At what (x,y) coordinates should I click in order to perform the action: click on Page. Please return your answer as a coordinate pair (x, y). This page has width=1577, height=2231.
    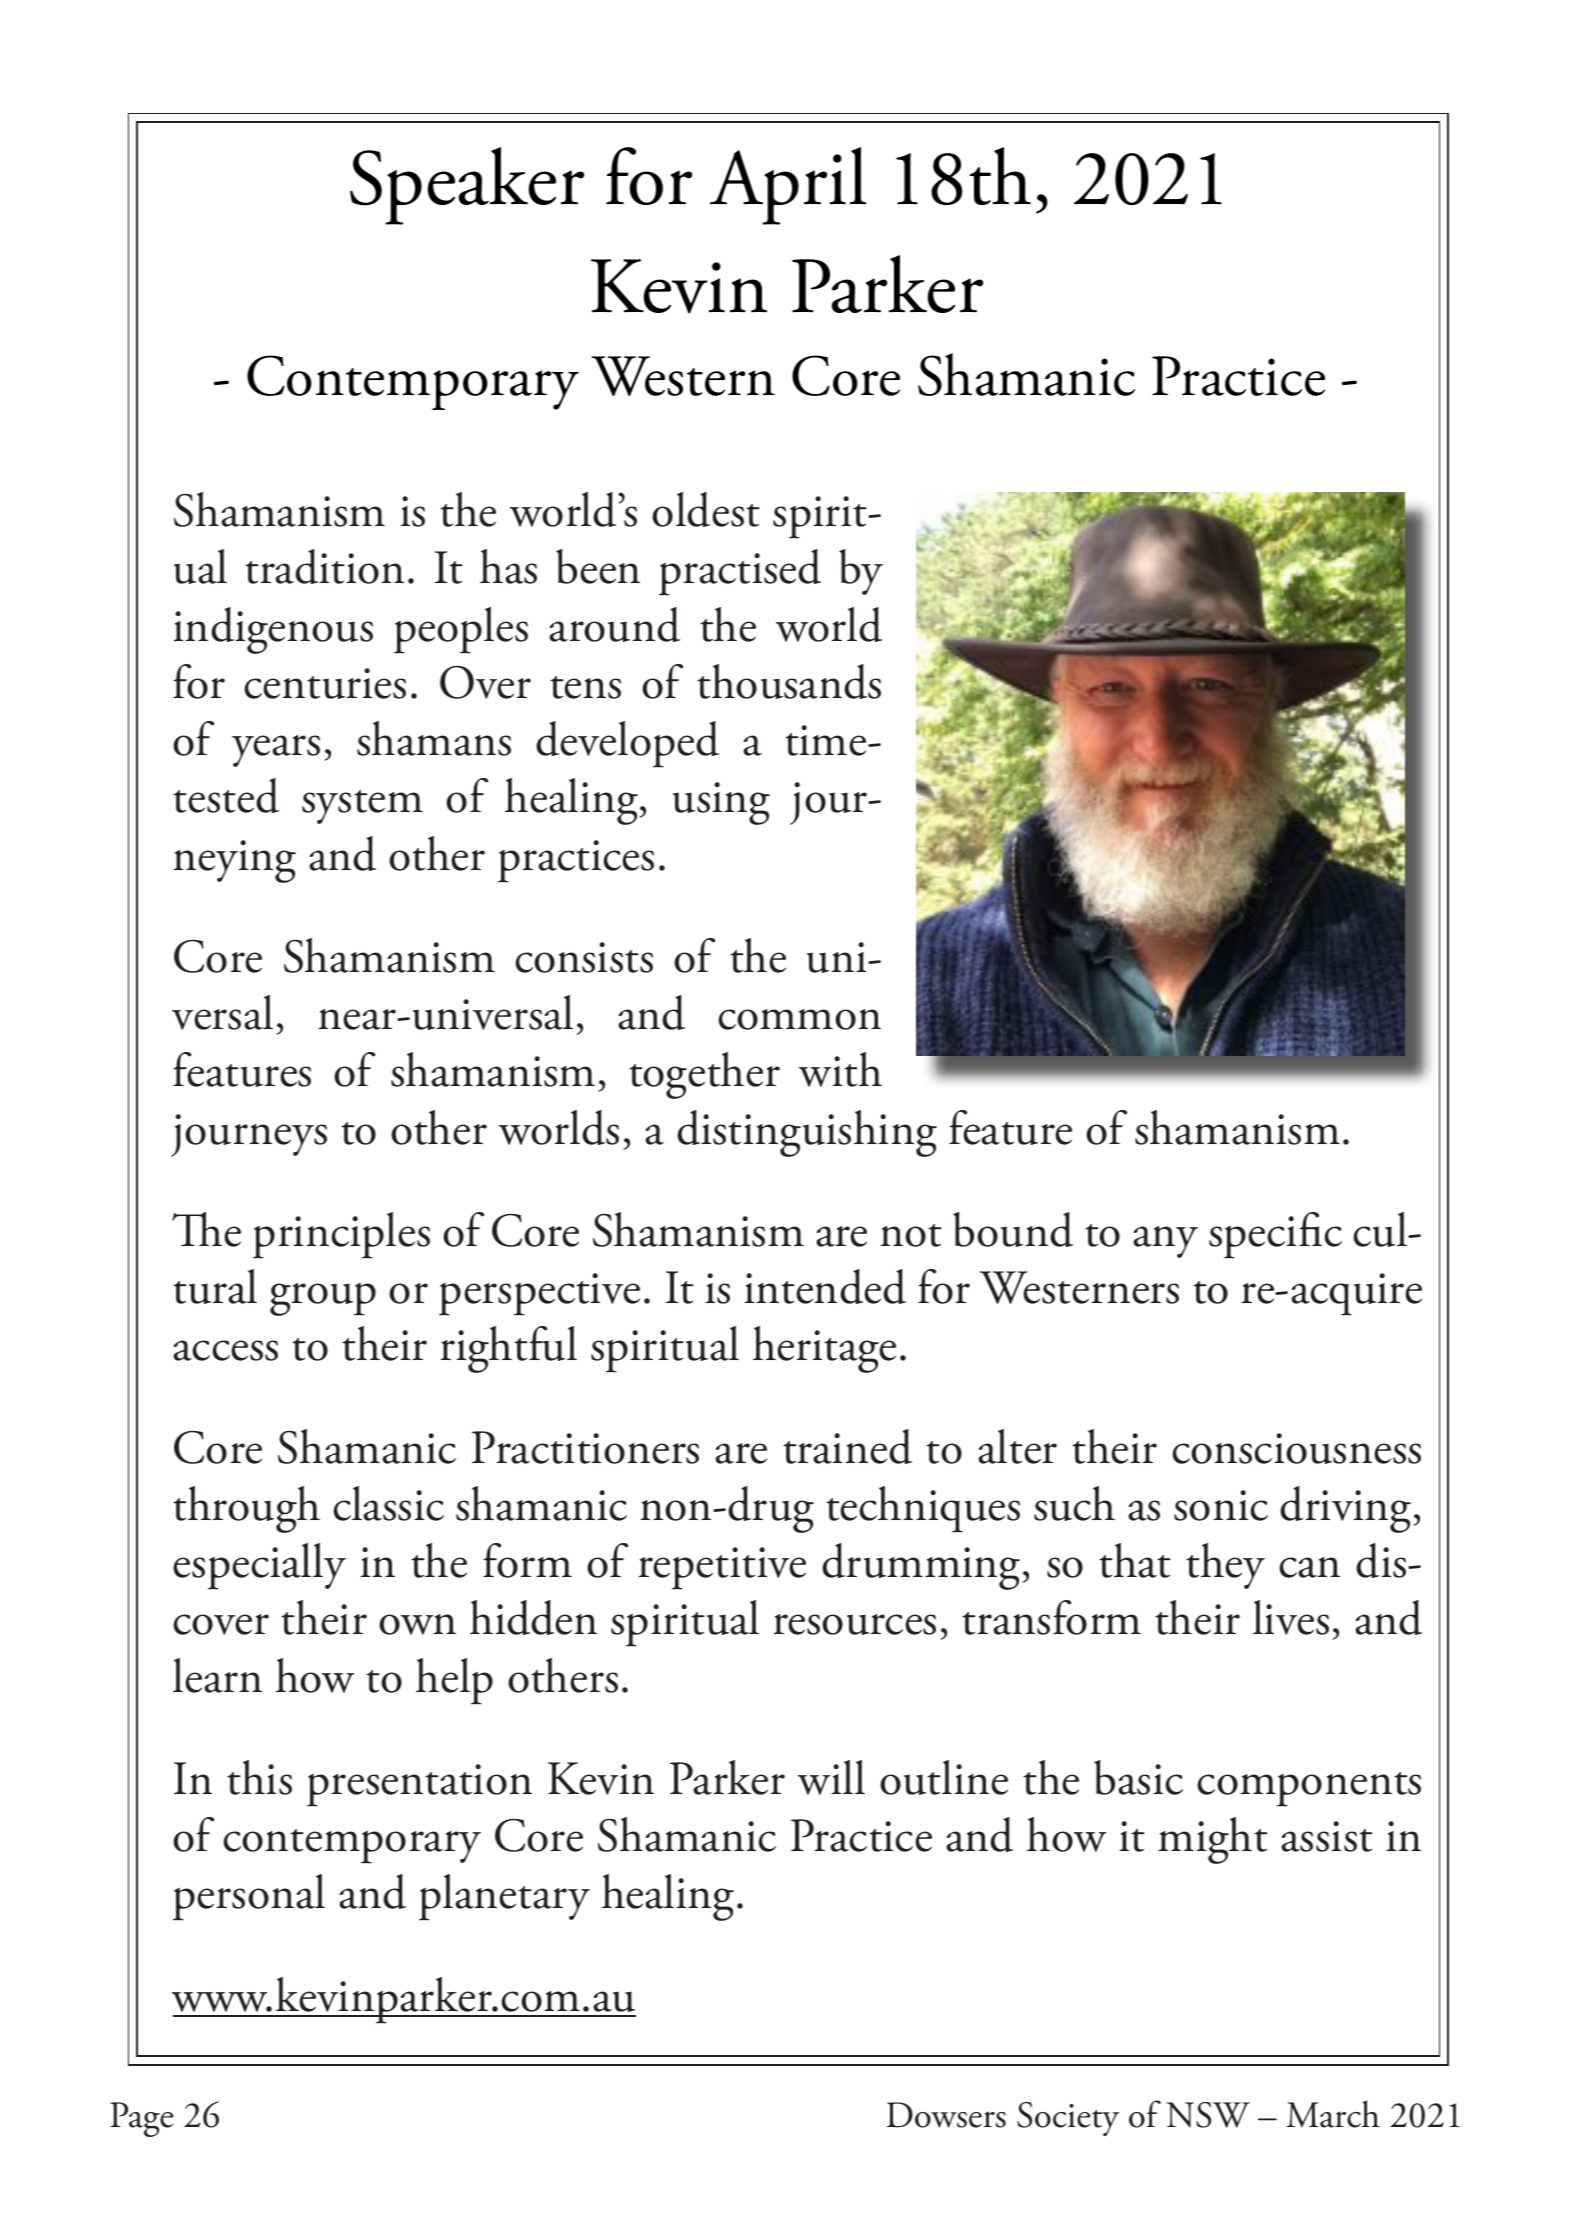
    Looking at the image, I should click on (142, 2119).
